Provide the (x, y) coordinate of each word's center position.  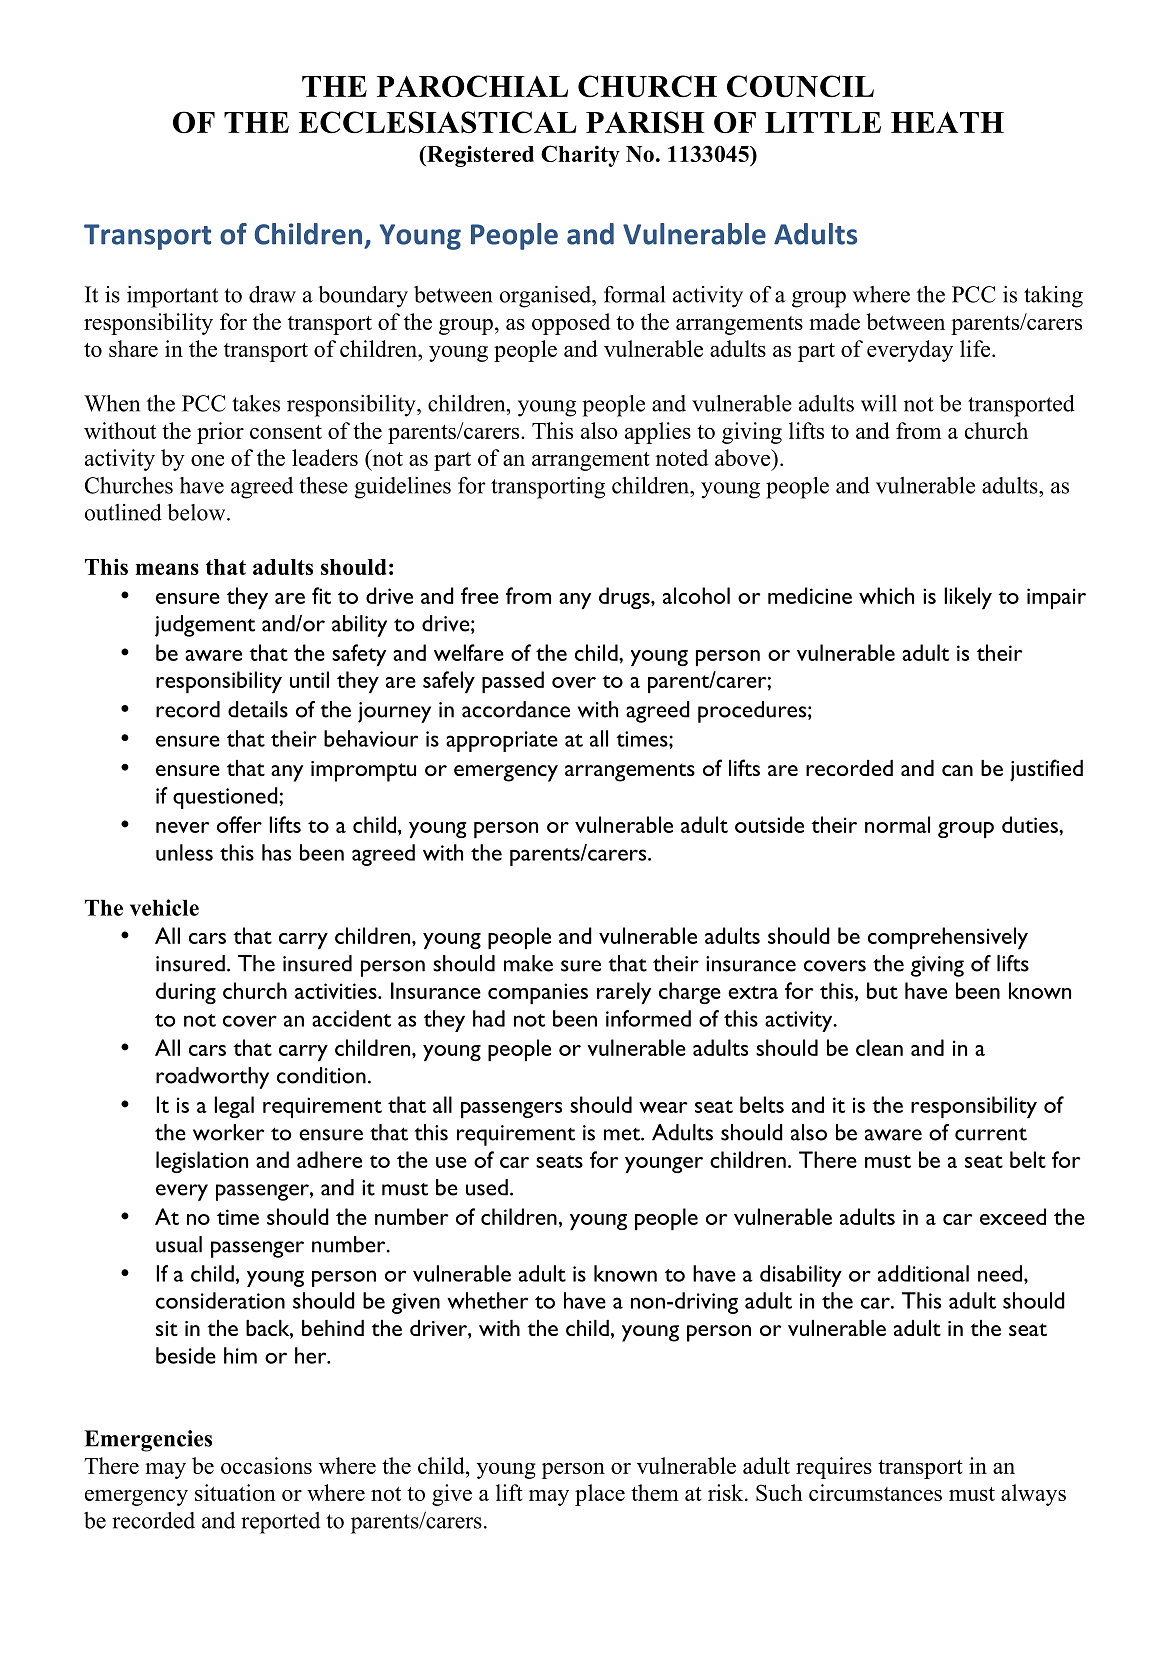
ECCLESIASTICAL (437, 122)
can (957, 770)
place (600, 1495)
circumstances (875, 1492)
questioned (226, 798)
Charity (580, 156)
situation (235, 1492)
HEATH (947, 122)
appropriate (502, 741)
